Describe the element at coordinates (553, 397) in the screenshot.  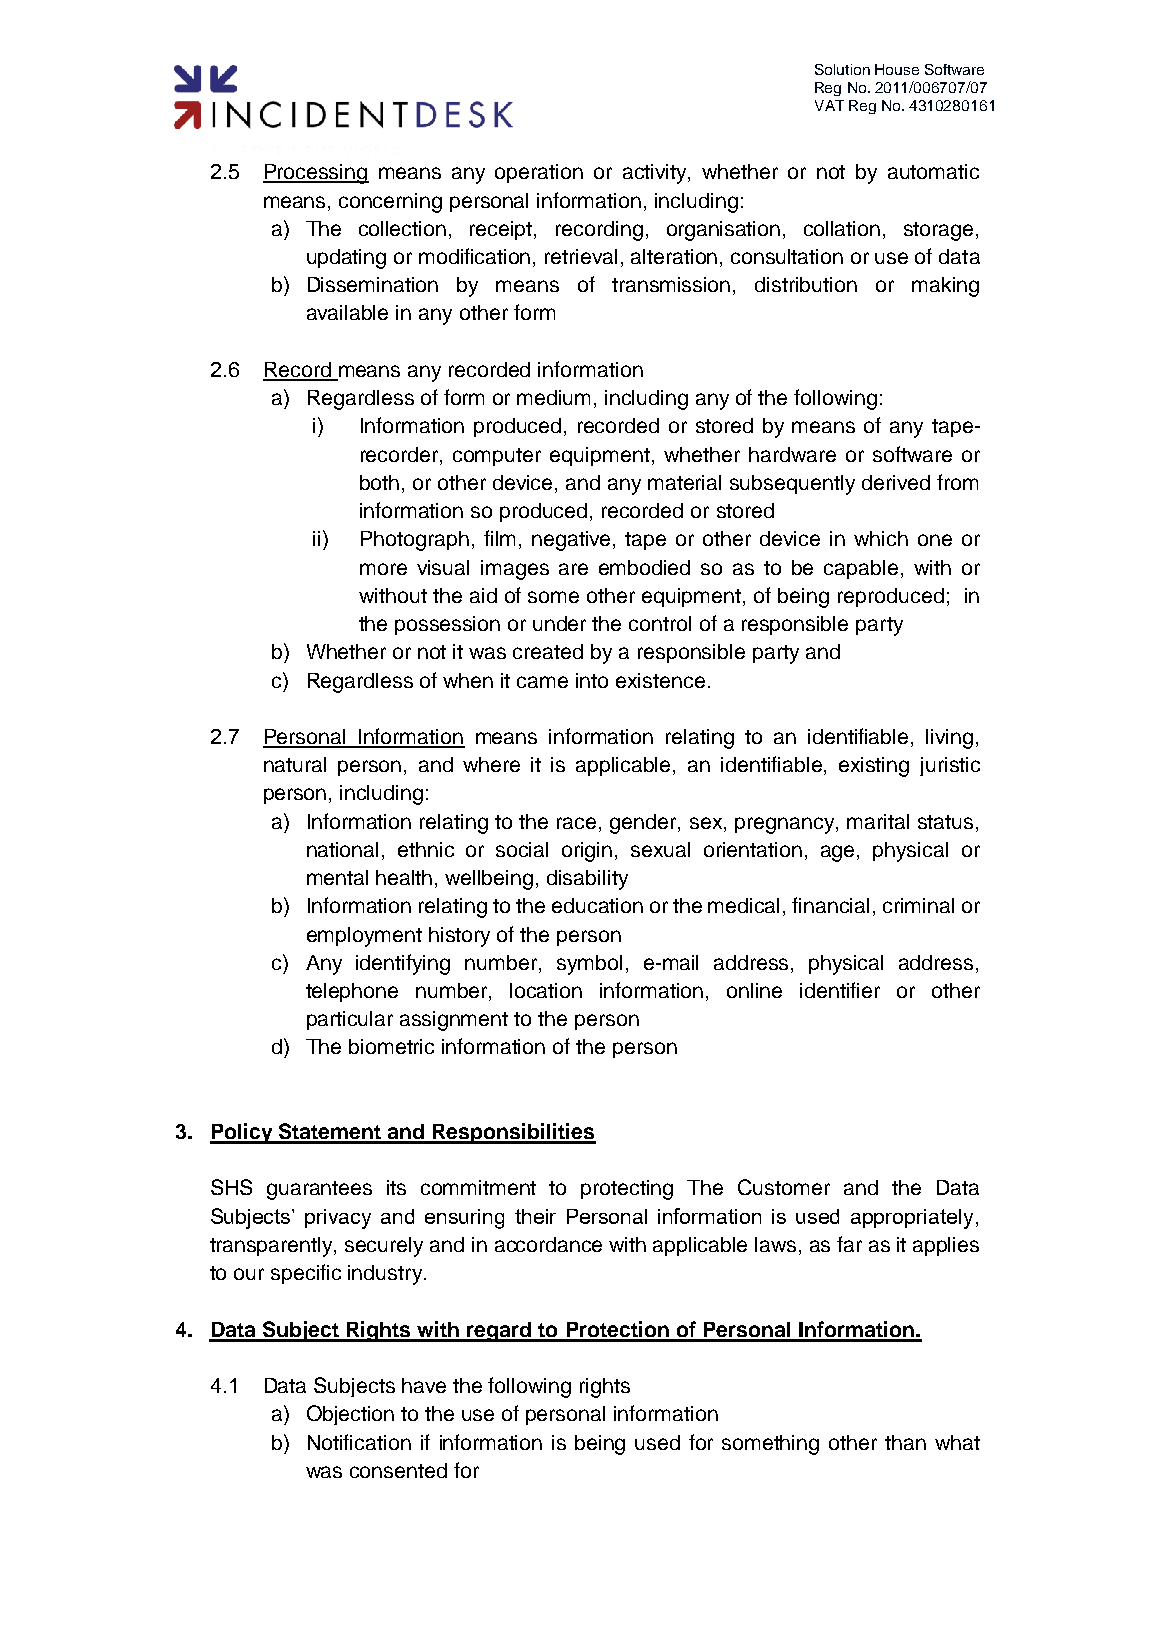
I see `medium` at that location.
